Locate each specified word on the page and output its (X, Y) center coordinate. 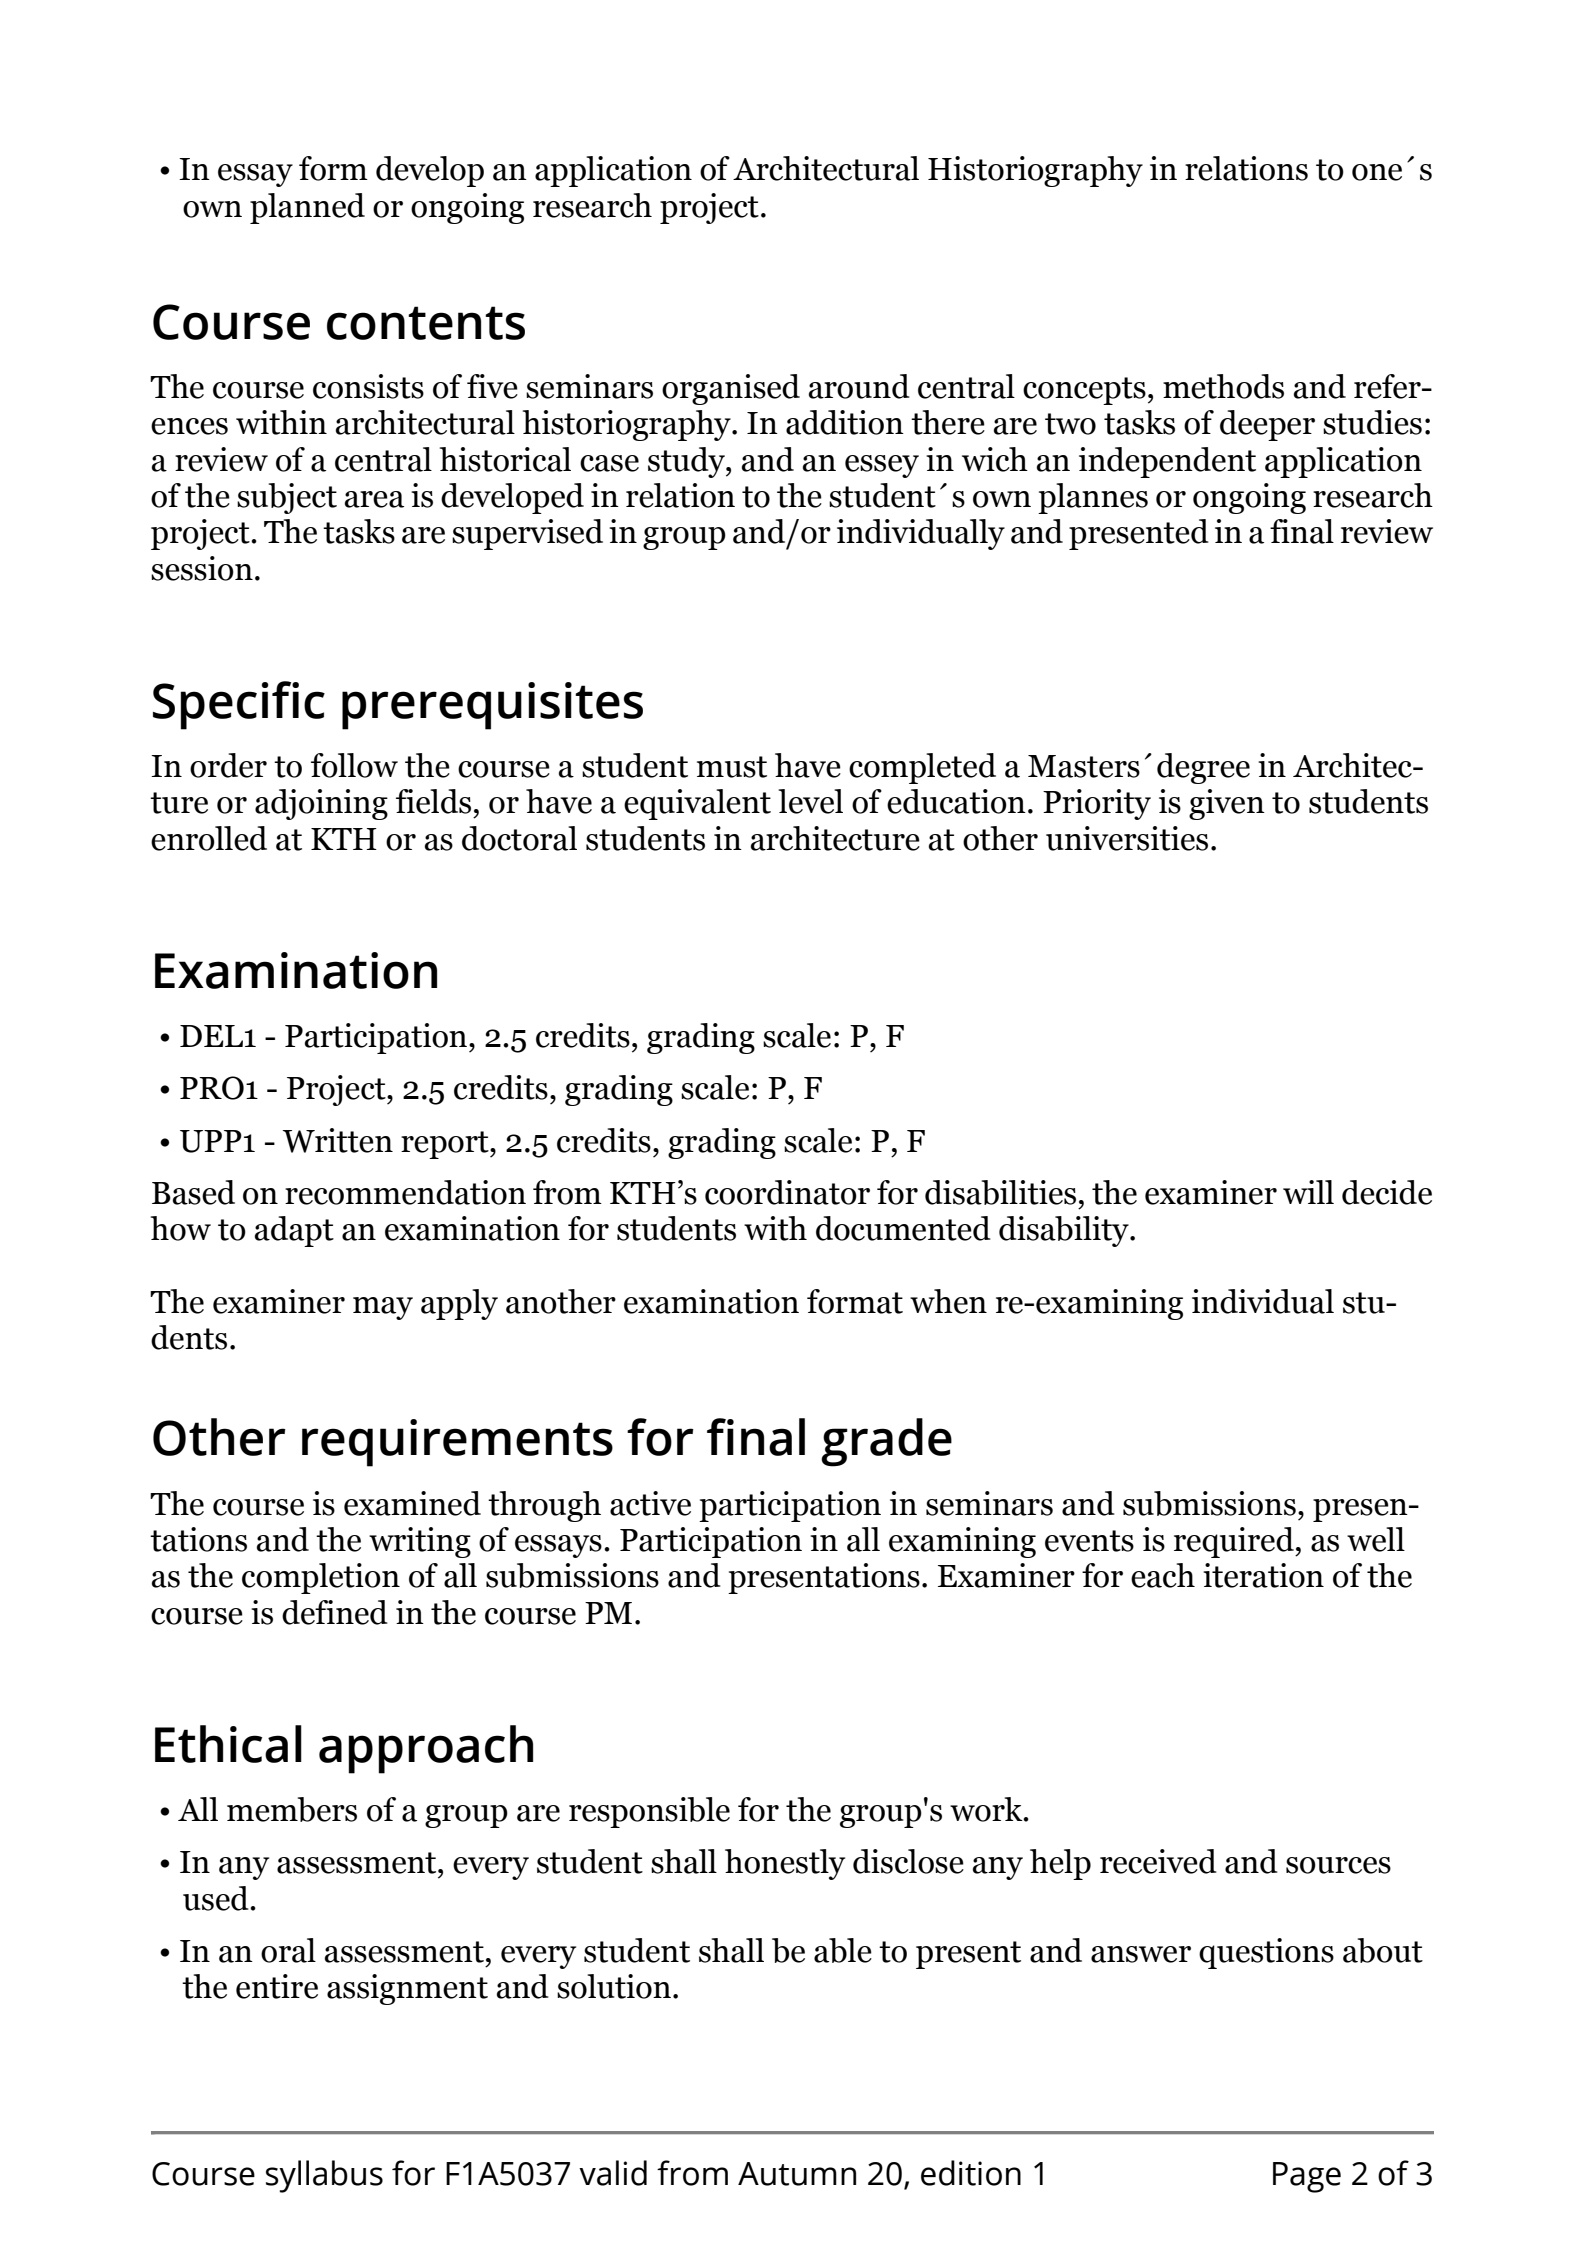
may (383, 1308)
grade (886, 1442)
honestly (785, 1864)
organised (731, 389)
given (1227, 804)
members (292, 1809)
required (1235, 1542)
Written (338, 1140)
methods (1223, 386)
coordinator (787, 1192)
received (1158, 1861)
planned (307, 208)
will (1308, 1192)
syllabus (324, 2176)
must (732, 767)
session (202, 568)
